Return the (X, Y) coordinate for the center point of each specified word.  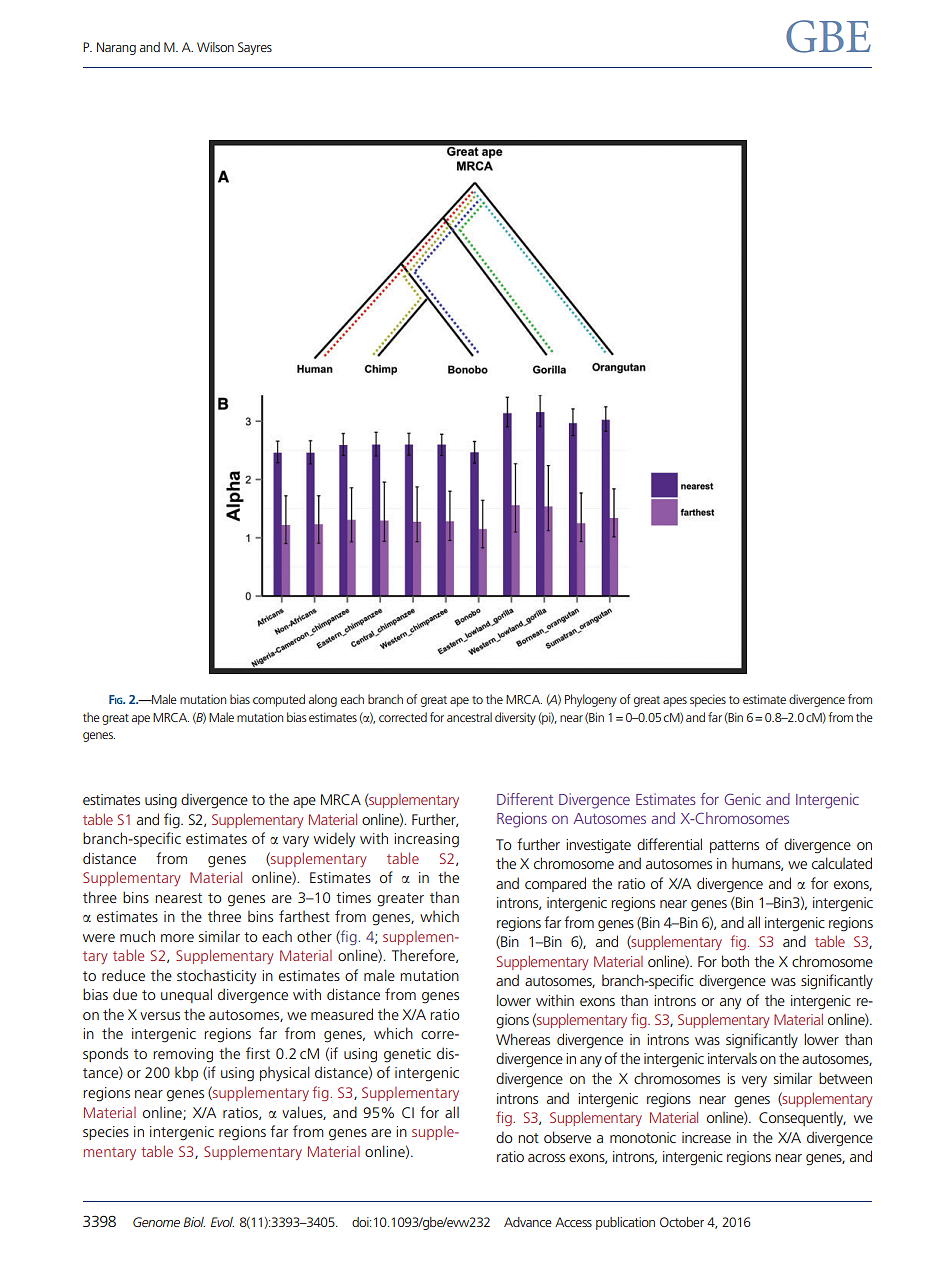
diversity (515, 718)
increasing (426, 840)
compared (555, 884)
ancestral (469, 717)
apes (675, 702)
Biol (194, 1222)
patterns (734, 846)
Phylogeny (591, 700)
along (323, 700)
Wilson (215, 47)
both (735, 961)
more (177, 938)
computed (279, 700)
